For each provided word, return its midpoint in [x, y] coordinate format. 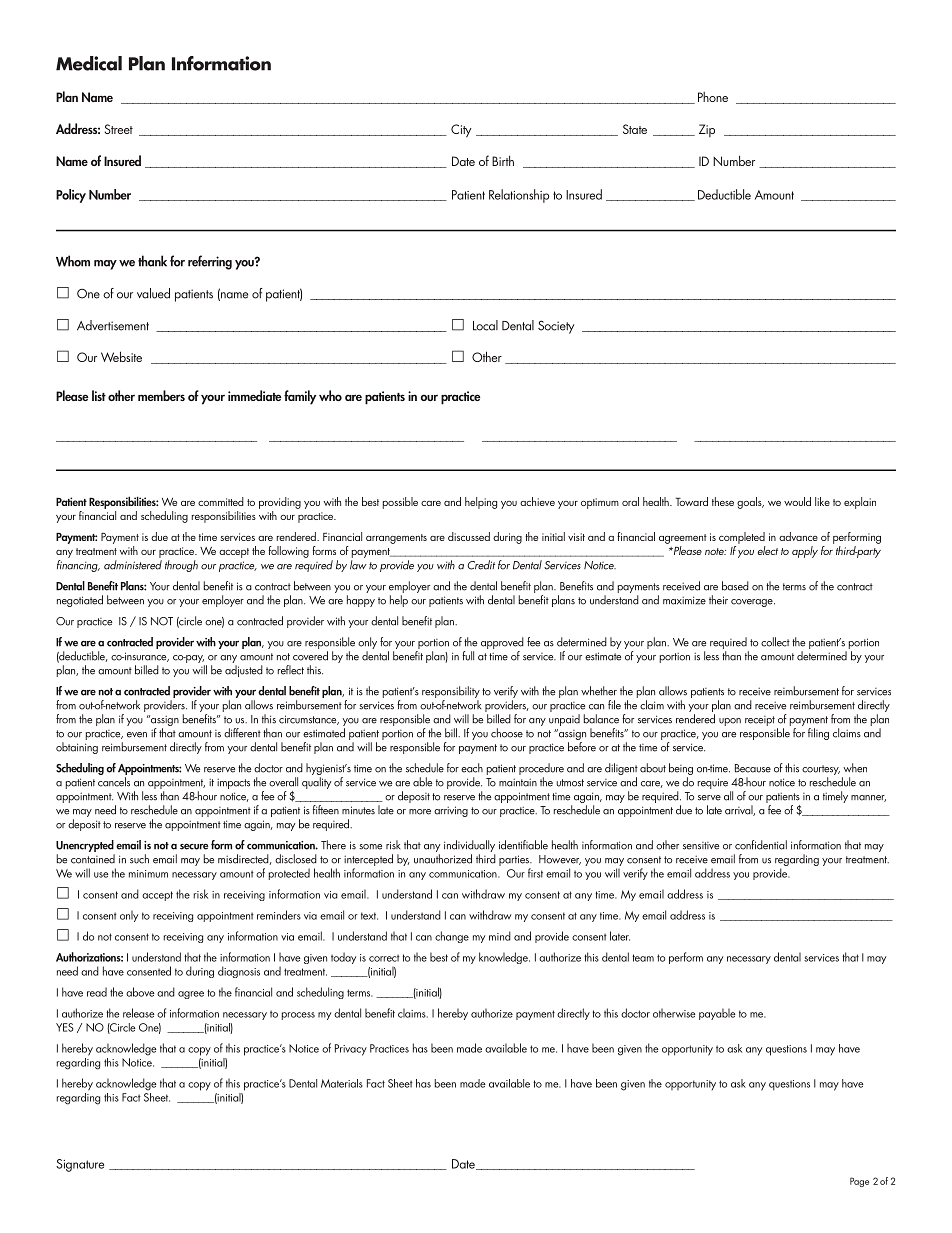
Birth [503, 160]
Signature [80, 1165]
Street [119, 129]
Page [859, 1182]
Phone [713, 97]
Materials [342, 1083]
